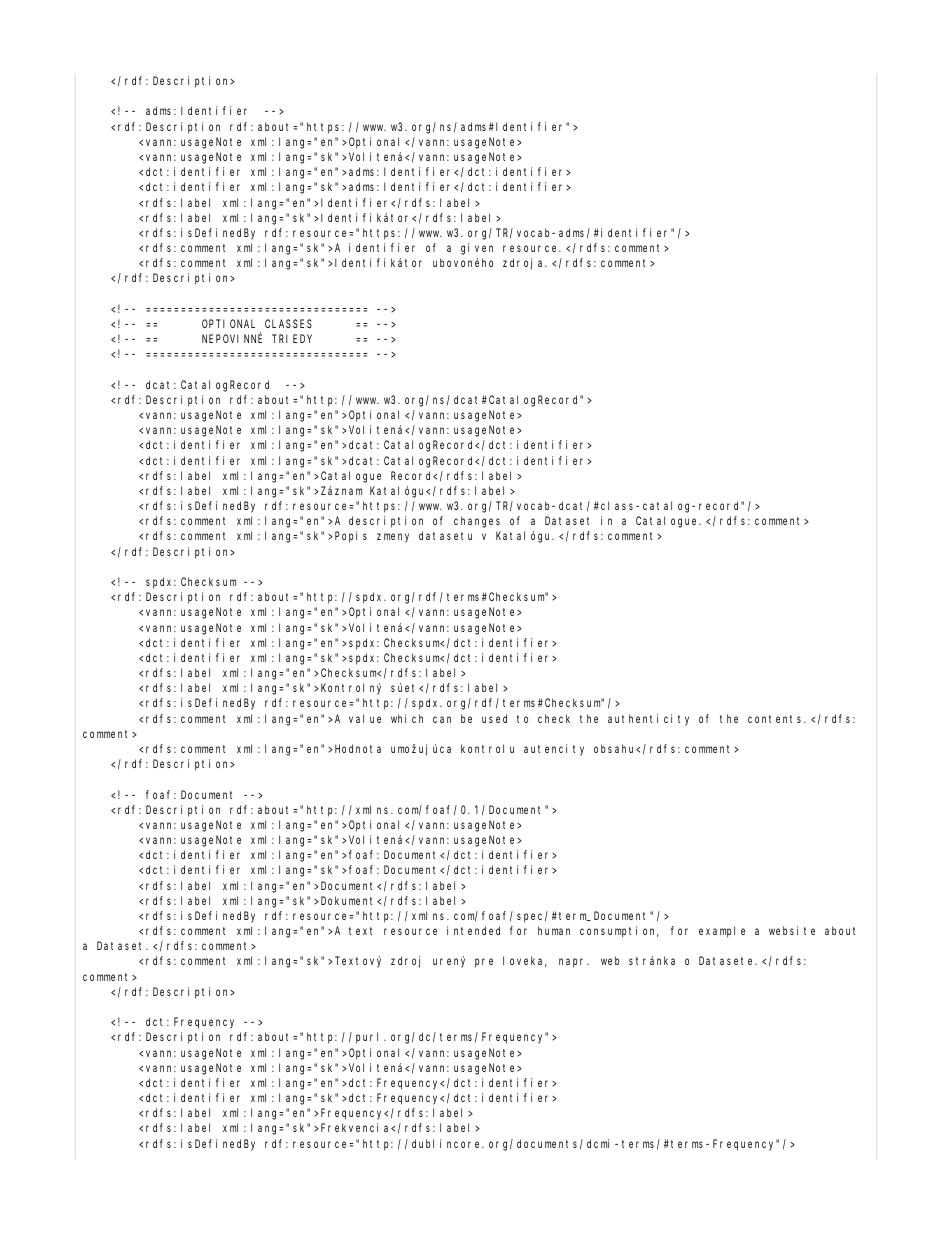 The image size is (952, 1233). I want to click on given, so click(477, 249).
